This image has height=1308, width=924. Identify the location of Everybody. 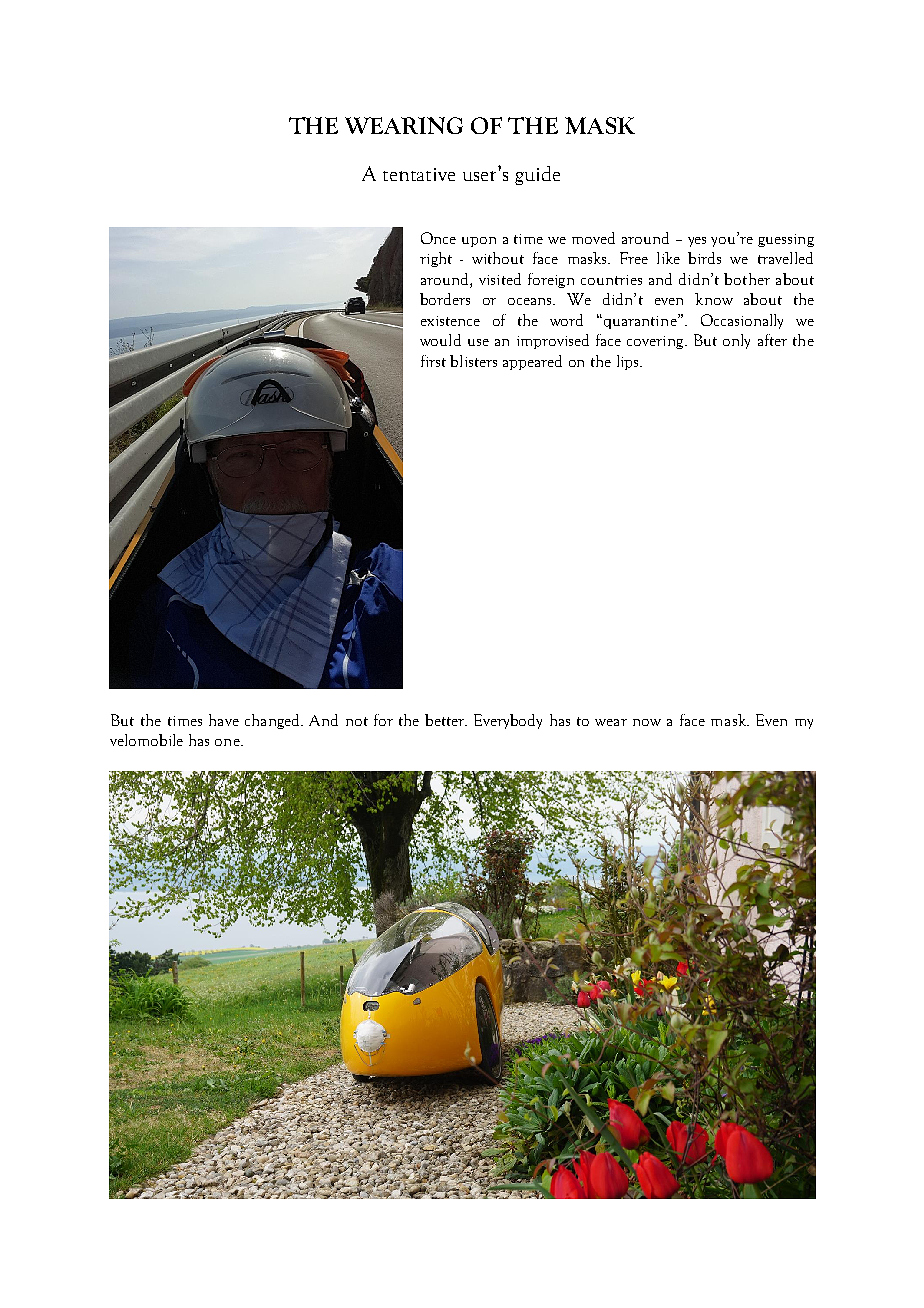
(508, 721).
